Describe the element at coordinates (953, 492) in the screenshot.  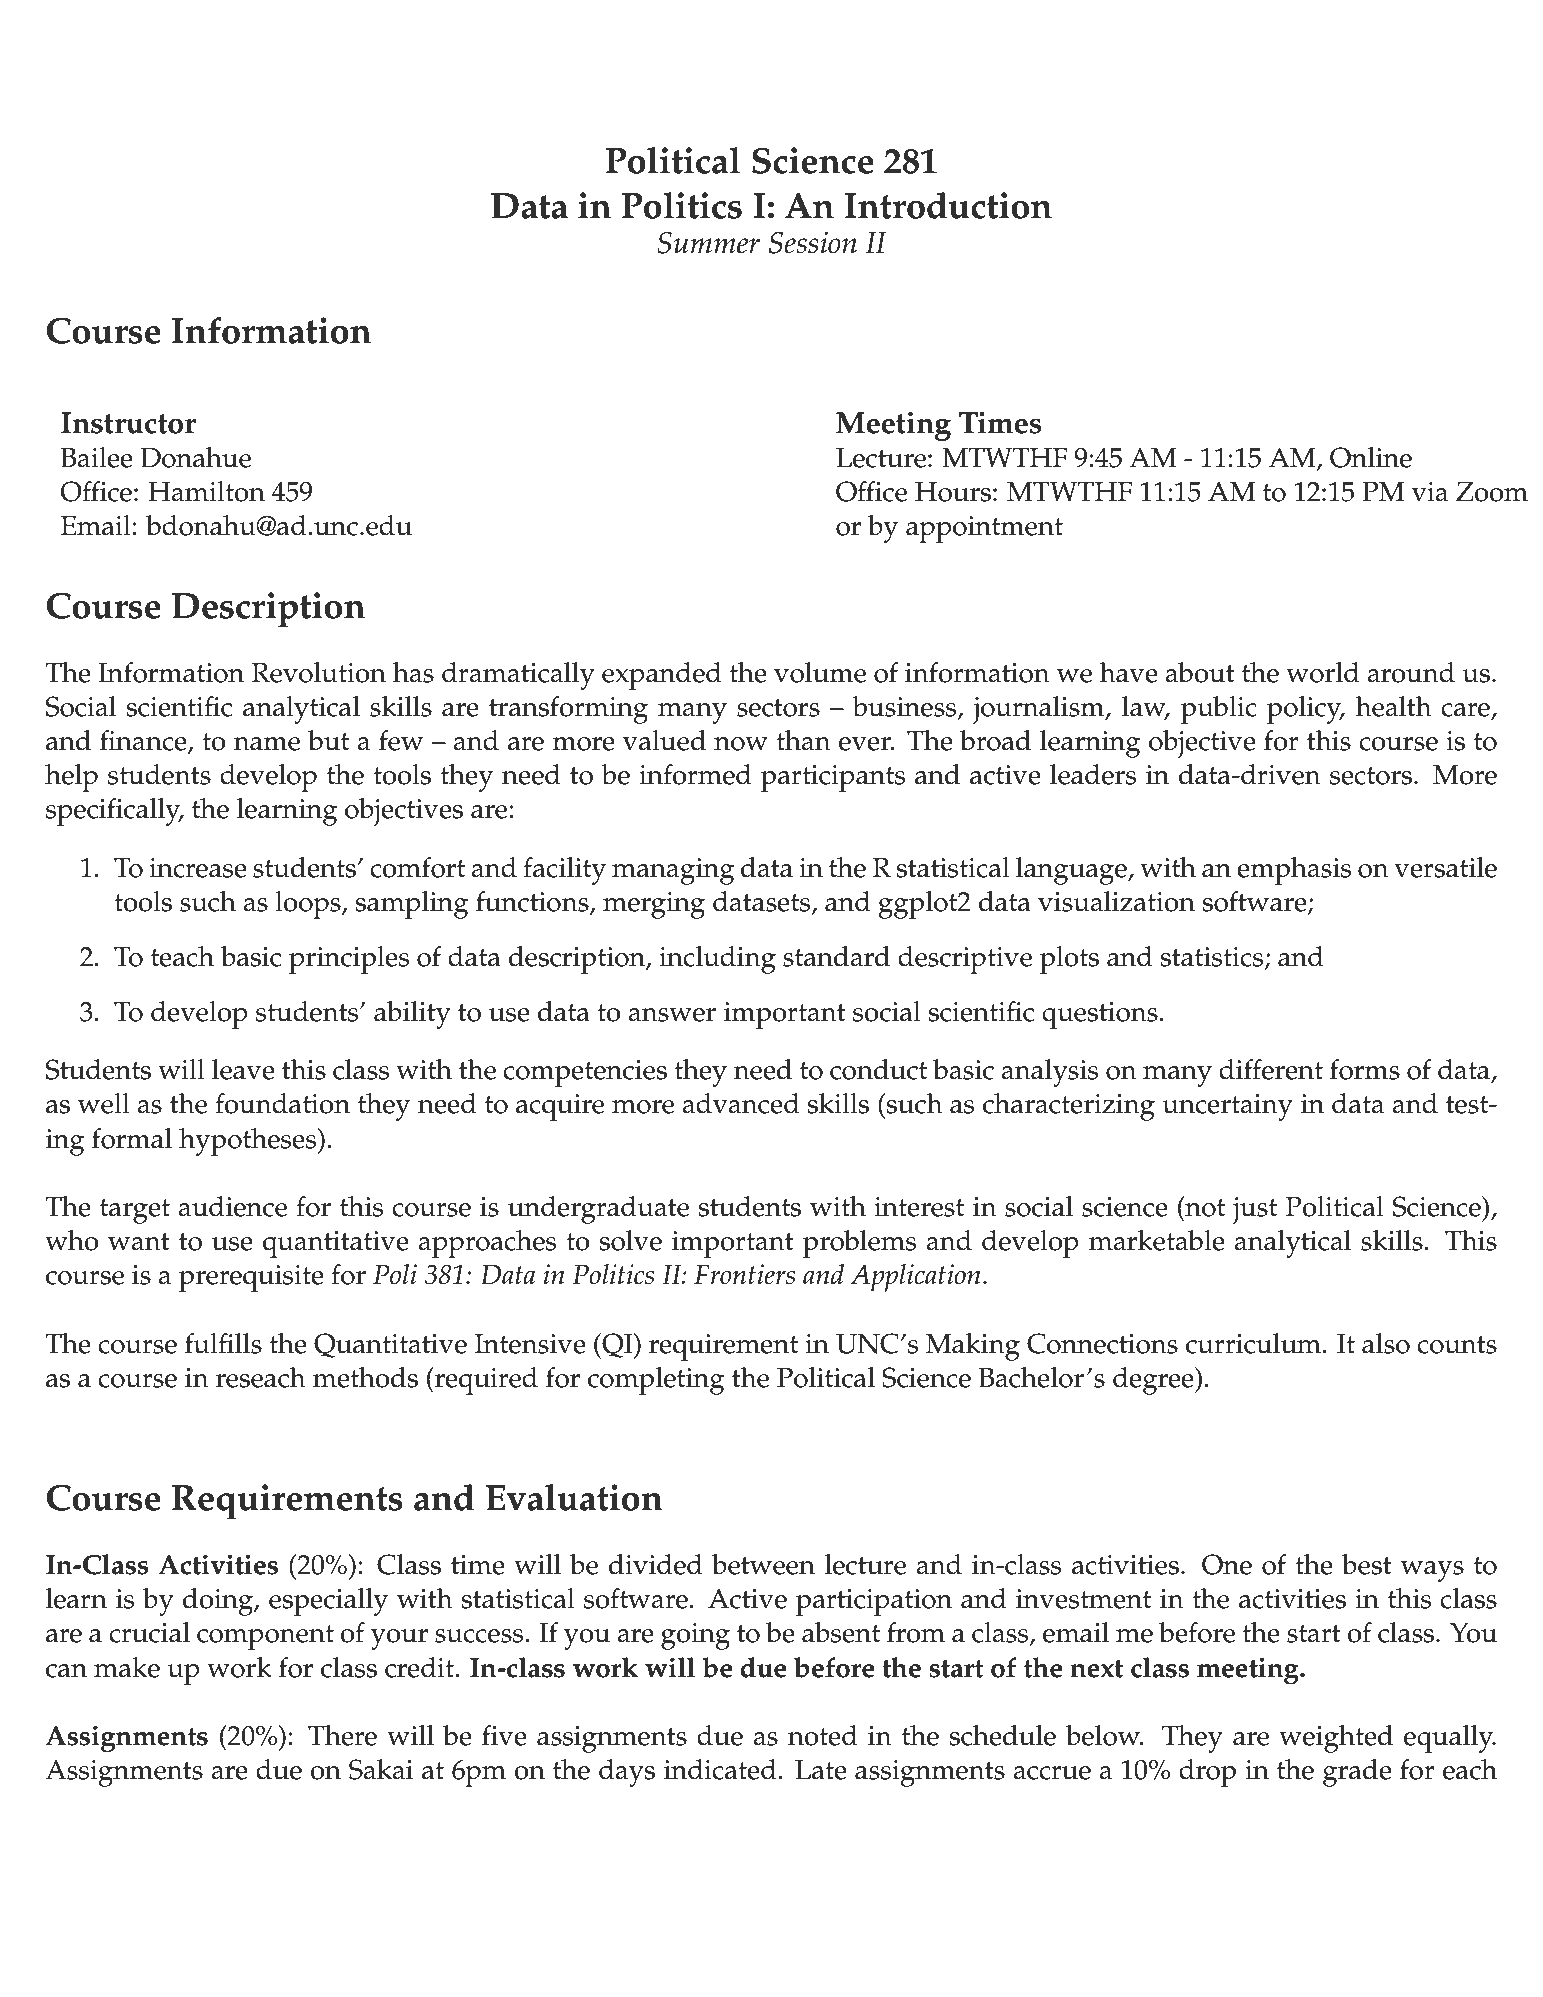
I see `Hours` at that location.
